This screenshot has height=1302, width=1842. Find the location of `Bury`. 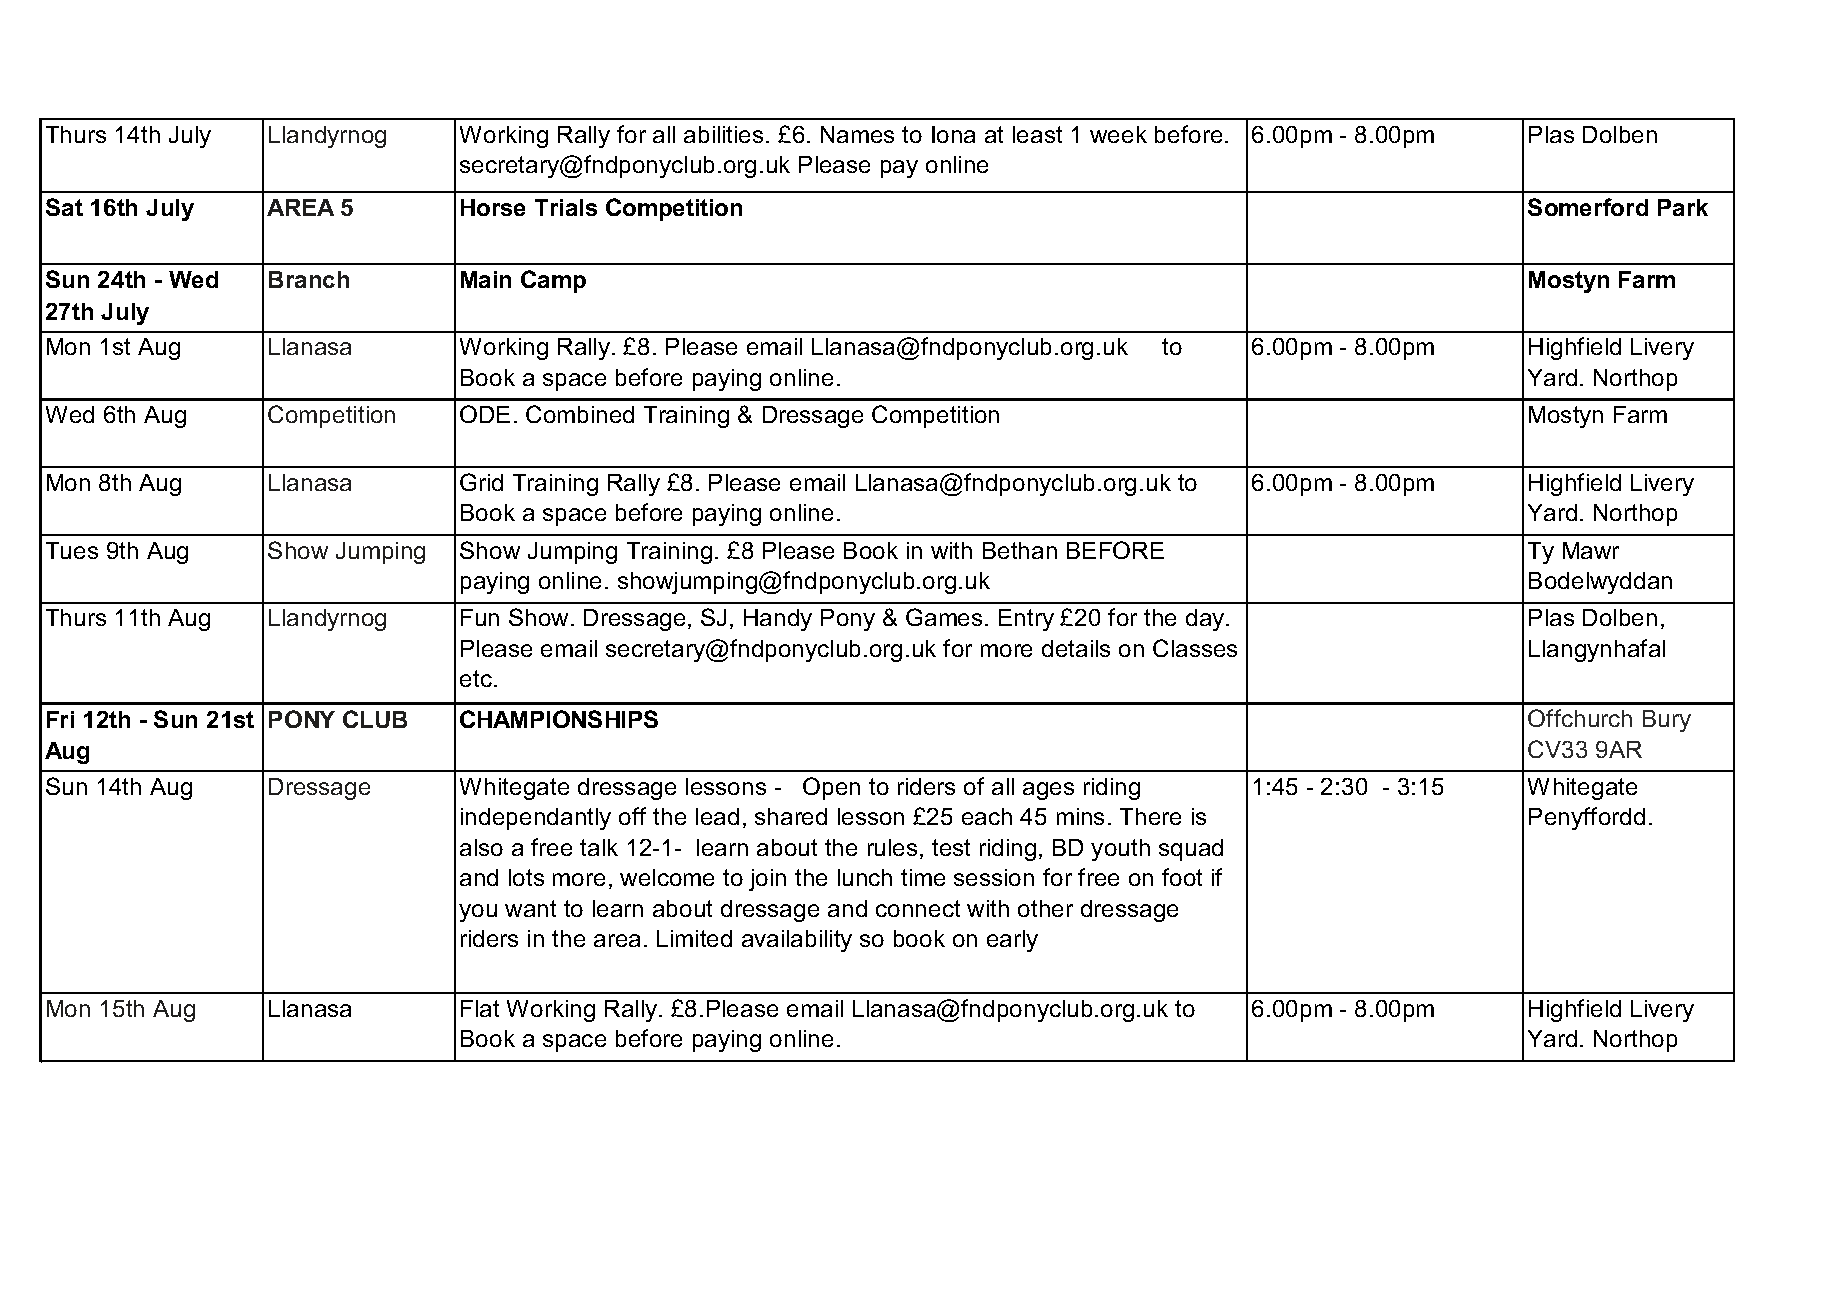

Bury is located at coordinates (1667, 721).
